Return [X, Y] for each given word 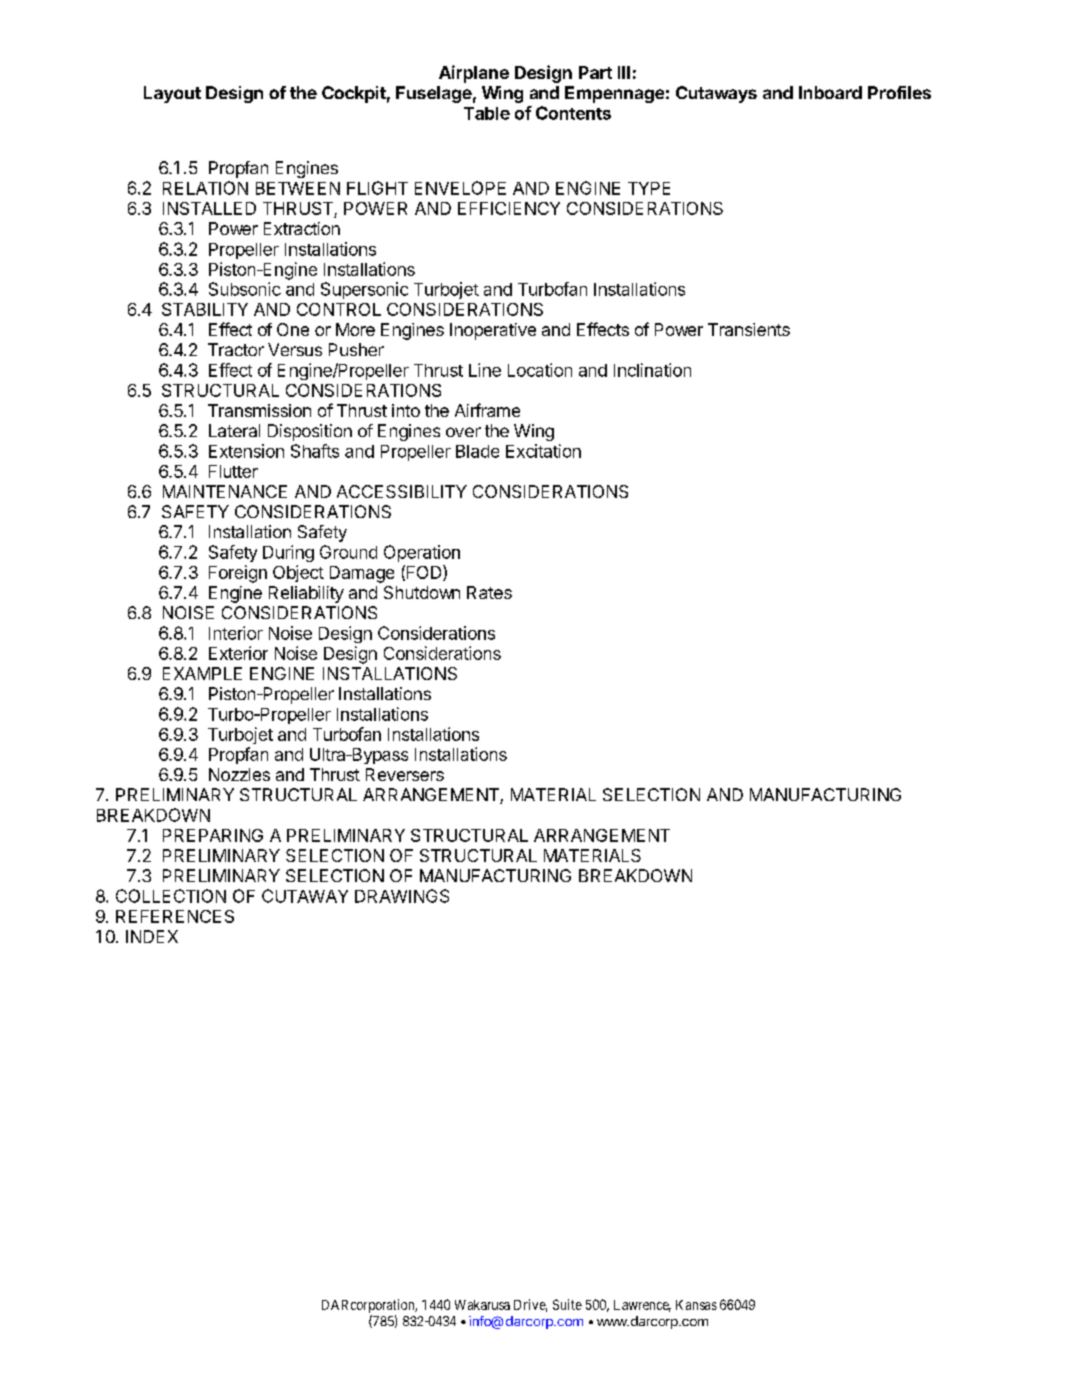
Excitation [543, 451]
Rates [489, 592]
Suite [567, 1304]
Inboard [830, 92]
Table [487, 113]
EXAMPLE [202, 673]
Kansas [696, 1305]
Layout [172, 94]
